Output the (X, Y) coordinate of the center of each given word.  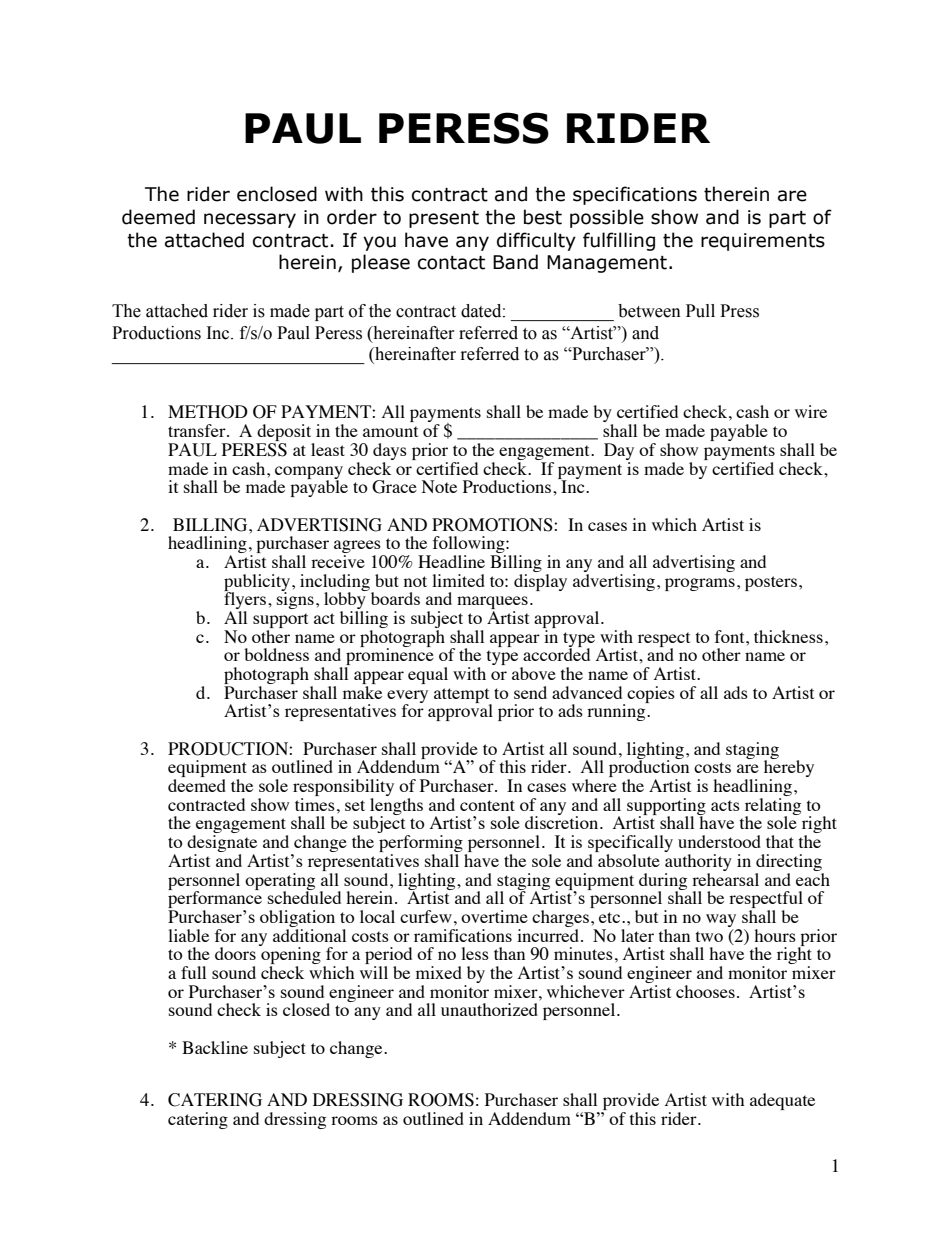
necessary (250, 220)
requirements (763, 242)
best (543, 217)
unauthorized (489, 1009)
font (731, 636)
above (534, 673)
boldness (276, 654)
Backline (215, 1047)
